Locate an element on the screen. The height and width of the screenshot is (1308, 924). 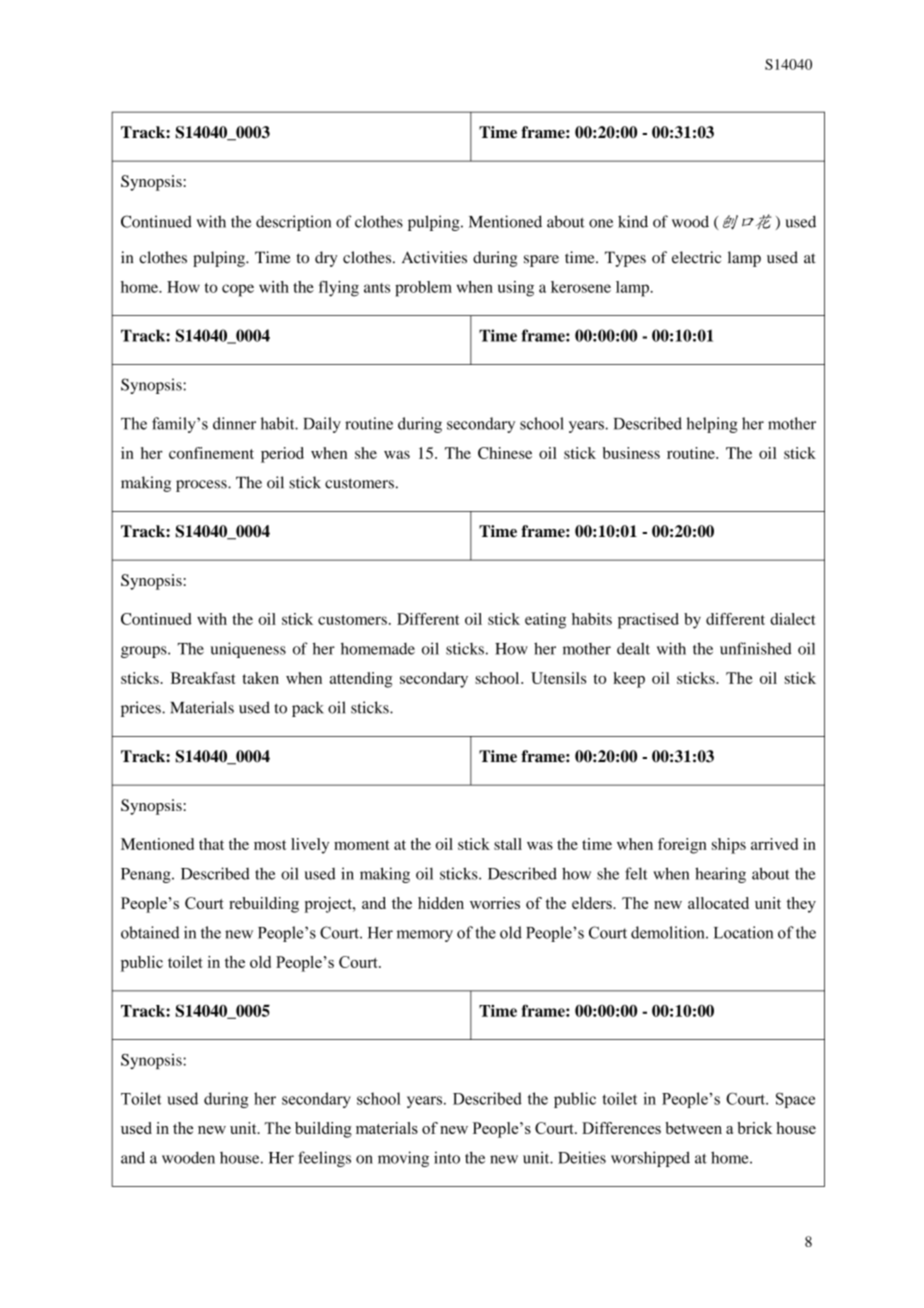
confinement is located at coordinates (211, 453).
